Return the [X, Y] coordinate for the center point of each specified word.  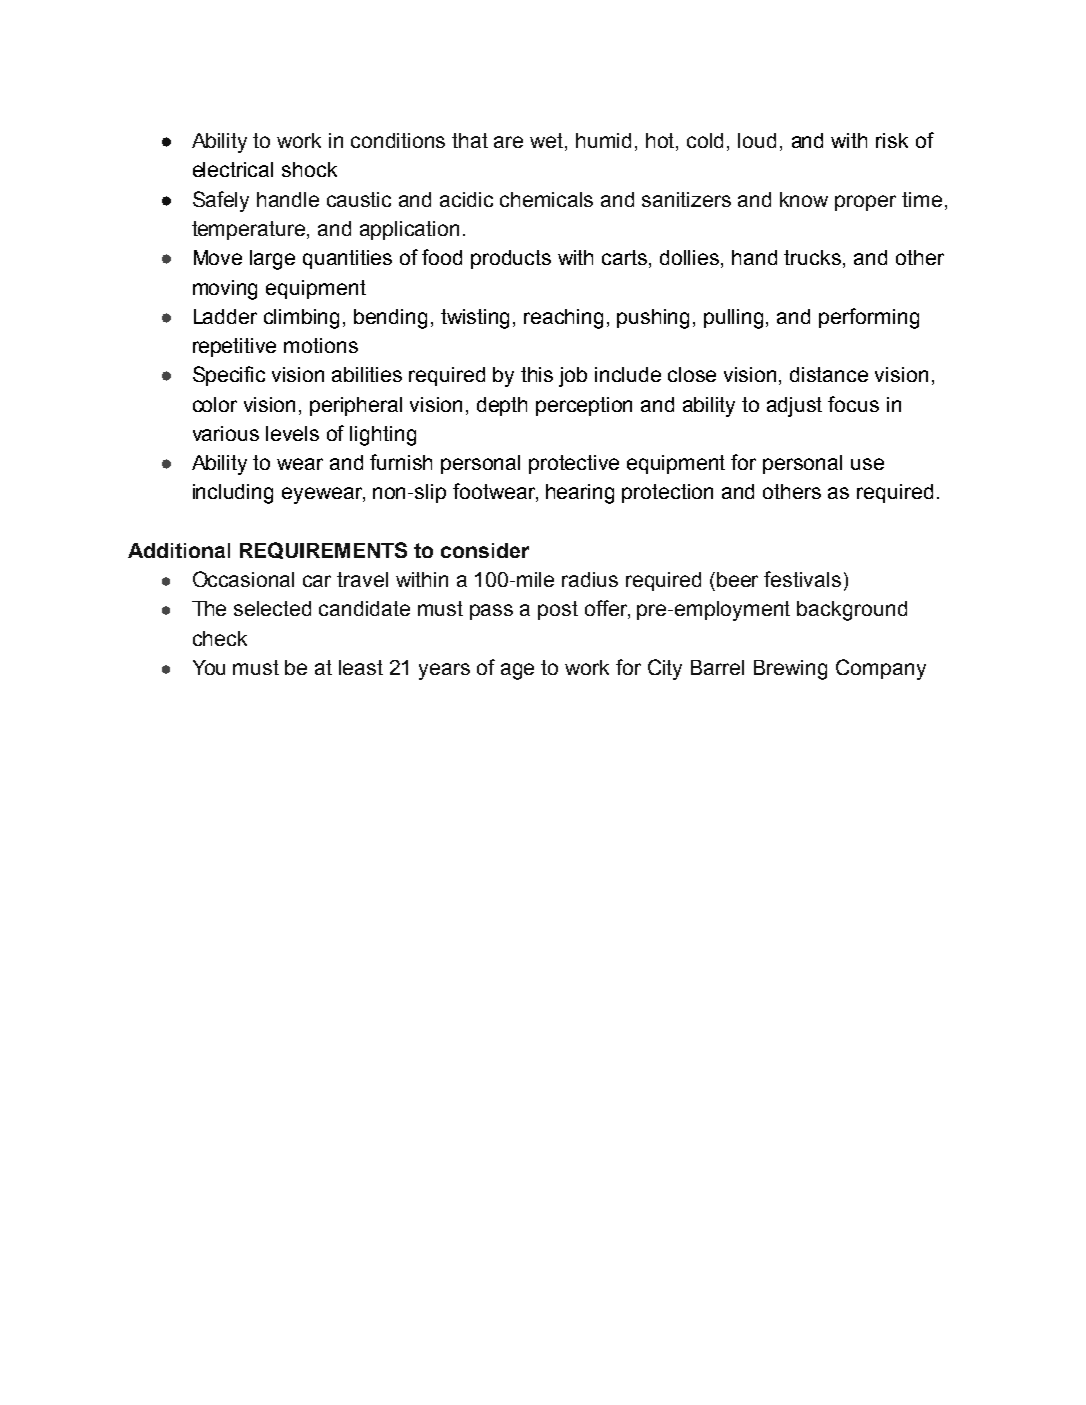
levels [292, 433]
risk [892, 140]
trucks [814, 259]
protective [574, 464]
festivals [802, 579]
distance [829, 374]
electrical [233, 169]
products [511, 259]
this [537, 374]
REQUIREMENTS [323, 550]
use [867, 464]
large [272, 260]
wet [548, 142]
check [220, 638]
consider [485, 550]
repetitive [234, 347]
